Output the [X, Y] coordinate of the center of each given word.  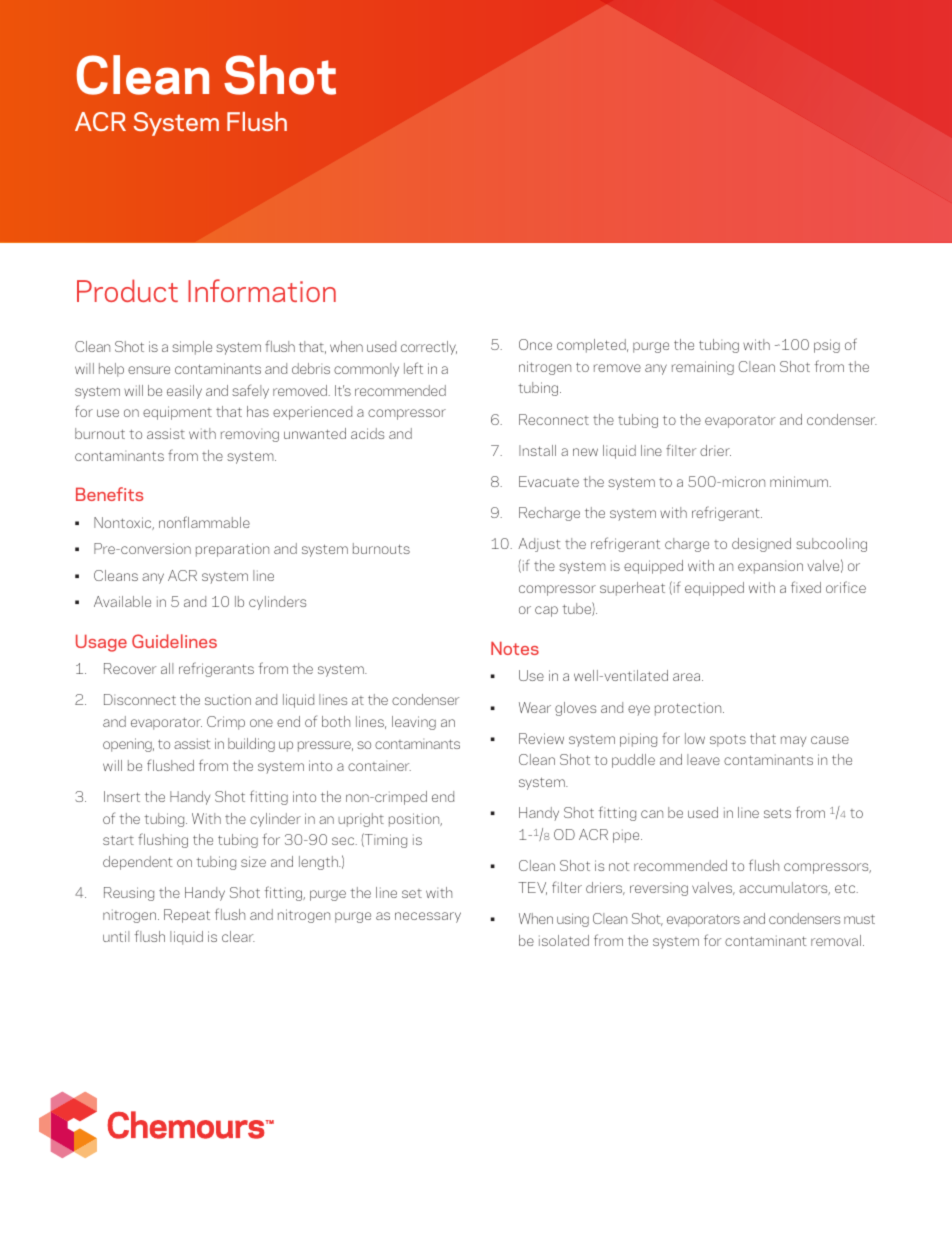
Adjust [539, 545]
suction [228, 700]
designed [761, 545]
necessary [428, 917]
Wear [535, 707]
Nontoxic [124, 523]
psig [827, 346]
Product [127, 290]
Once [535, 344]
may [793, 741]
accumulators [784, 888]
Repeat [187, 916]
